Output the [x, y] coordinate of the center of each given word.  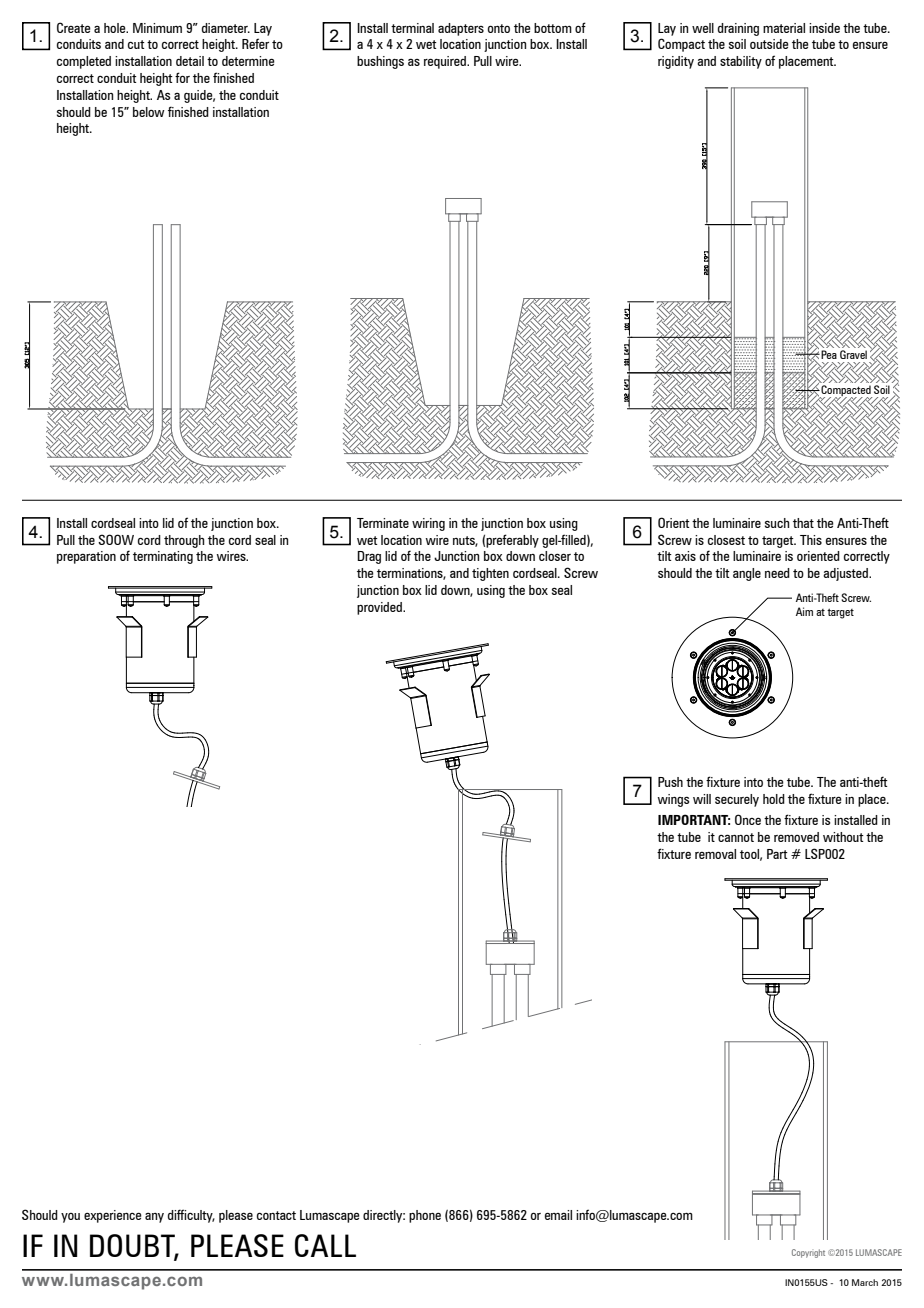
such [777, 523]
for [182, 77]
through [184, 541]
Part [777, 854]
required [446, 62]
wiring [428, 524]
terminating [163, 557]
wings [674, 800]
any [154, 1218]
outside [769, 44]
